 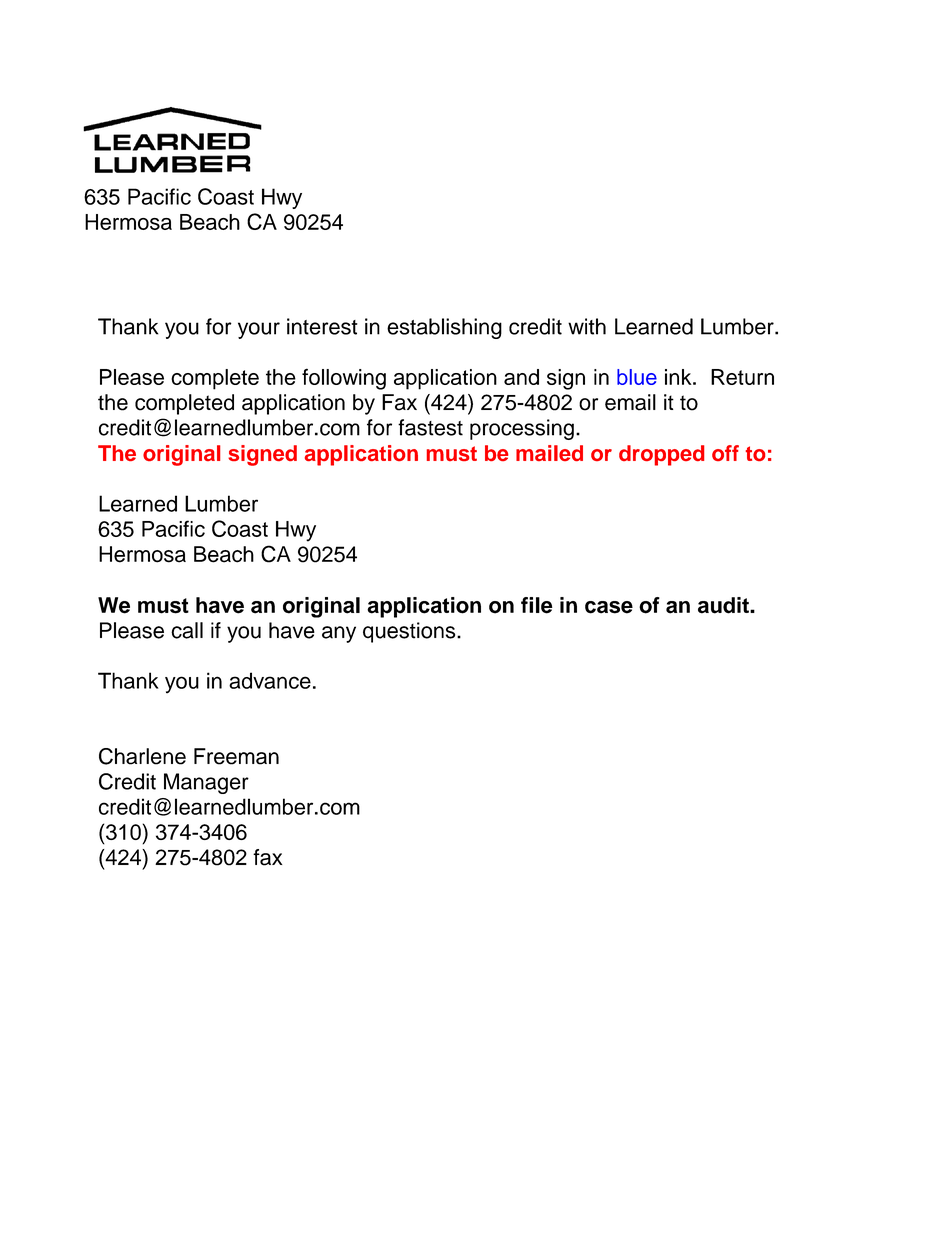 What do you see at coordinates (236, 756) in the screenshot?
I see `Freeman` at bounding box center [236, 756].
